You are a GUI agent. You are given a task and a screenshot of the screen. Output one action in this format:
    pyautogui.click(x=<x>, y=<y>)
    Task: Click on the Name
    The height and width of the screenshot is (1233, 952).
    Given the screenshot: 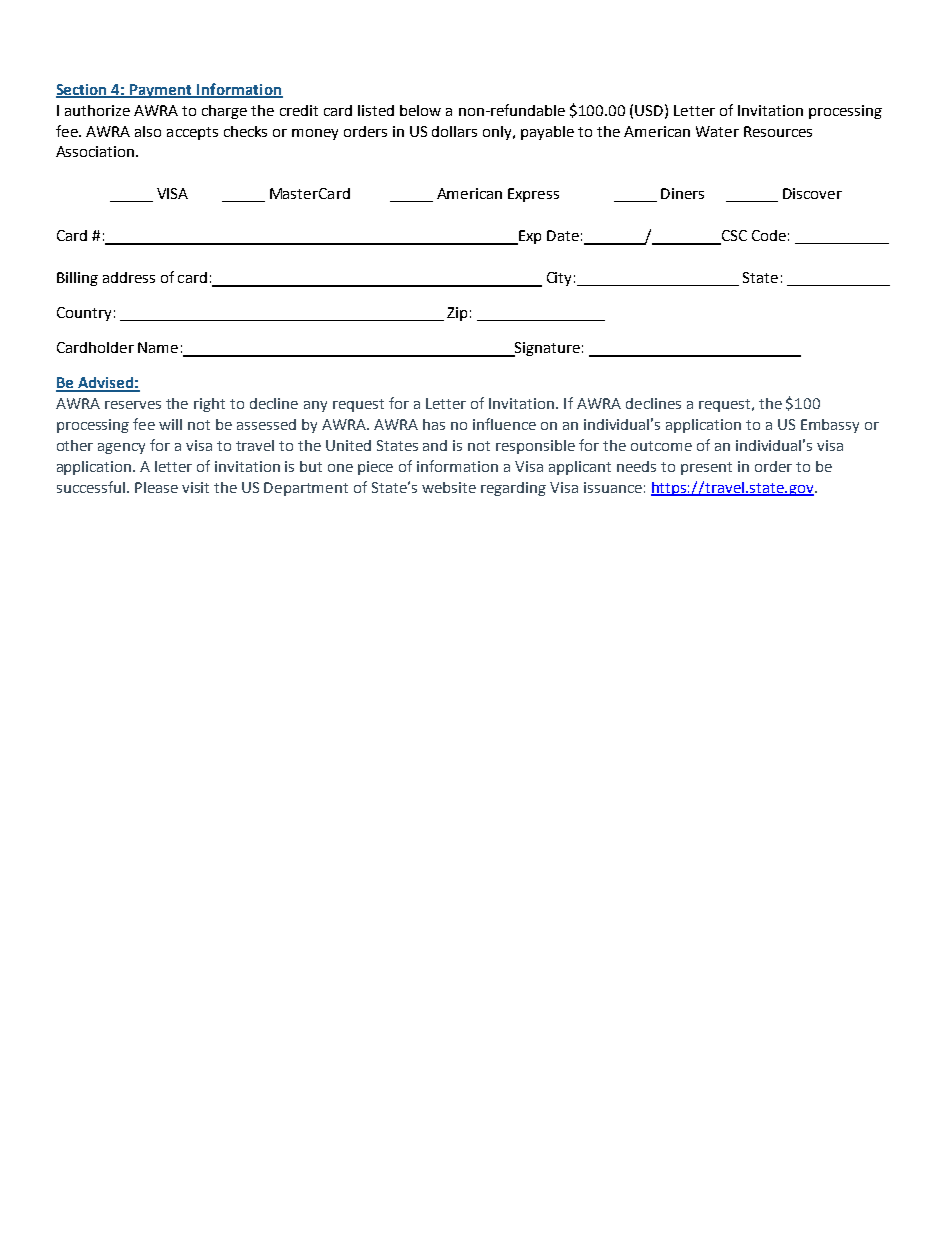 What is the action you would take?
    pyautogui.click(x=158, y=347)
